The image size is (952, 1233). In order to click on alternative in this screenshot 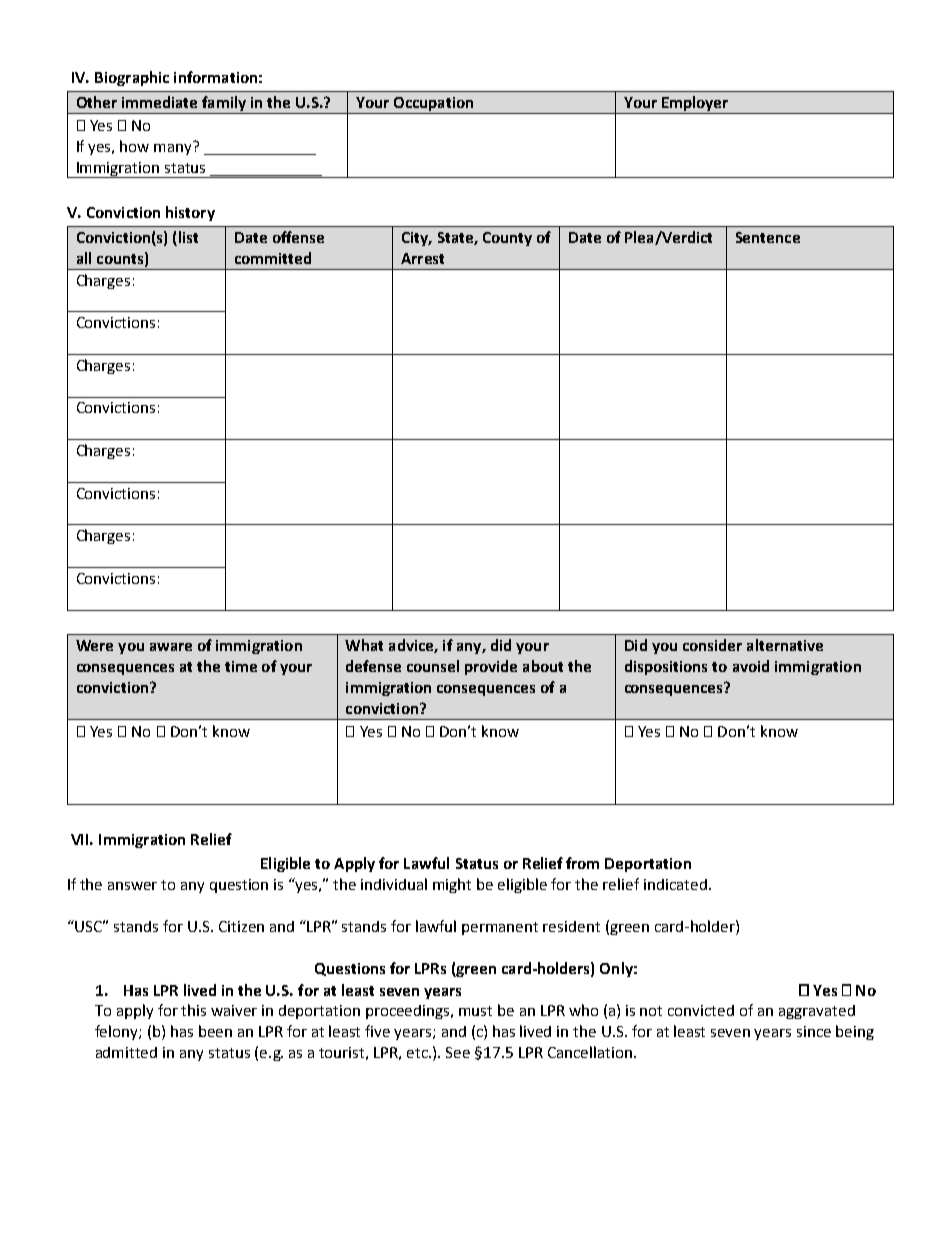, I will do `click(785, 645)`.
